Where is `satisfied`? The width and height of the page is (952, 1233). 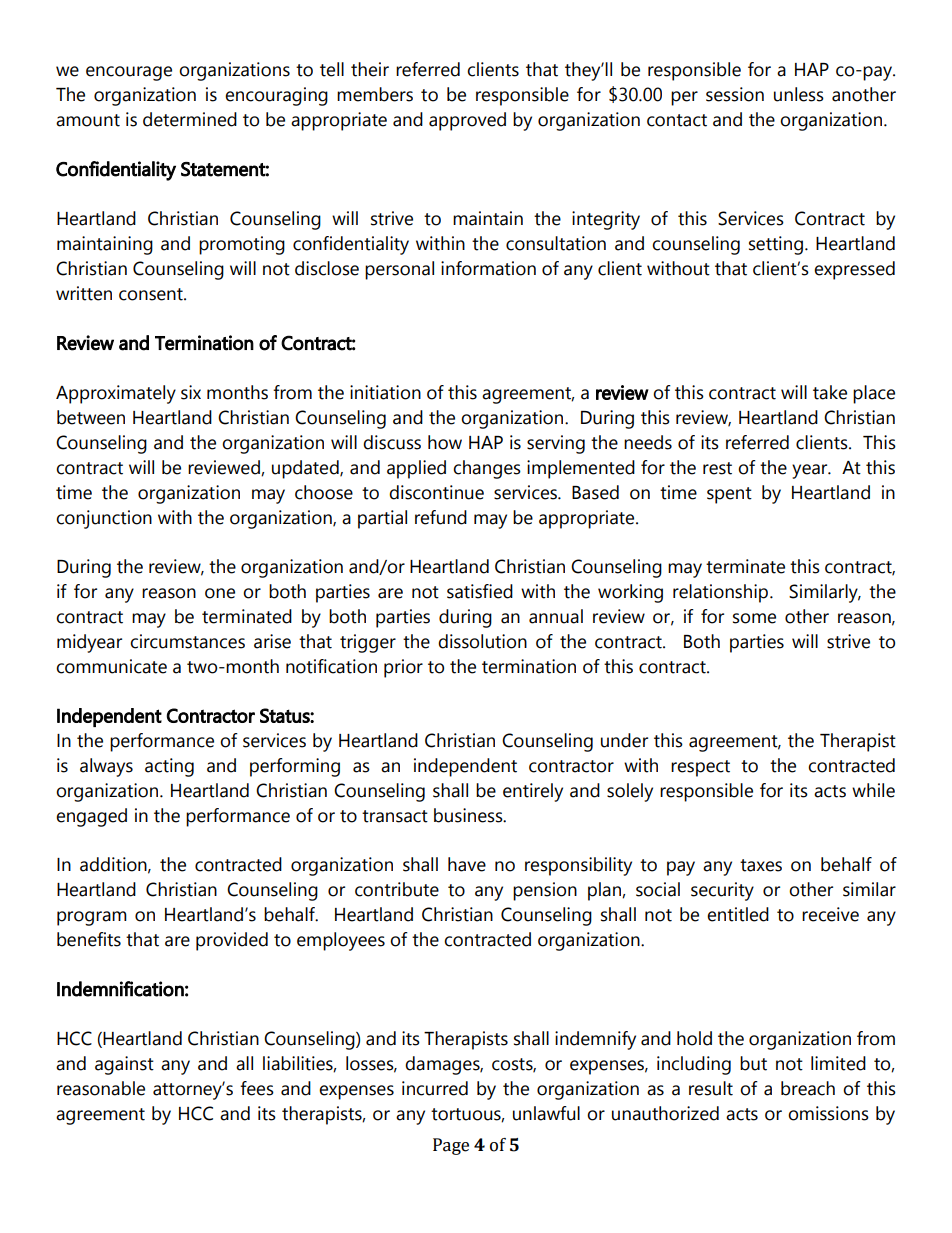
satisfied is located at coordinates (480, 591).
